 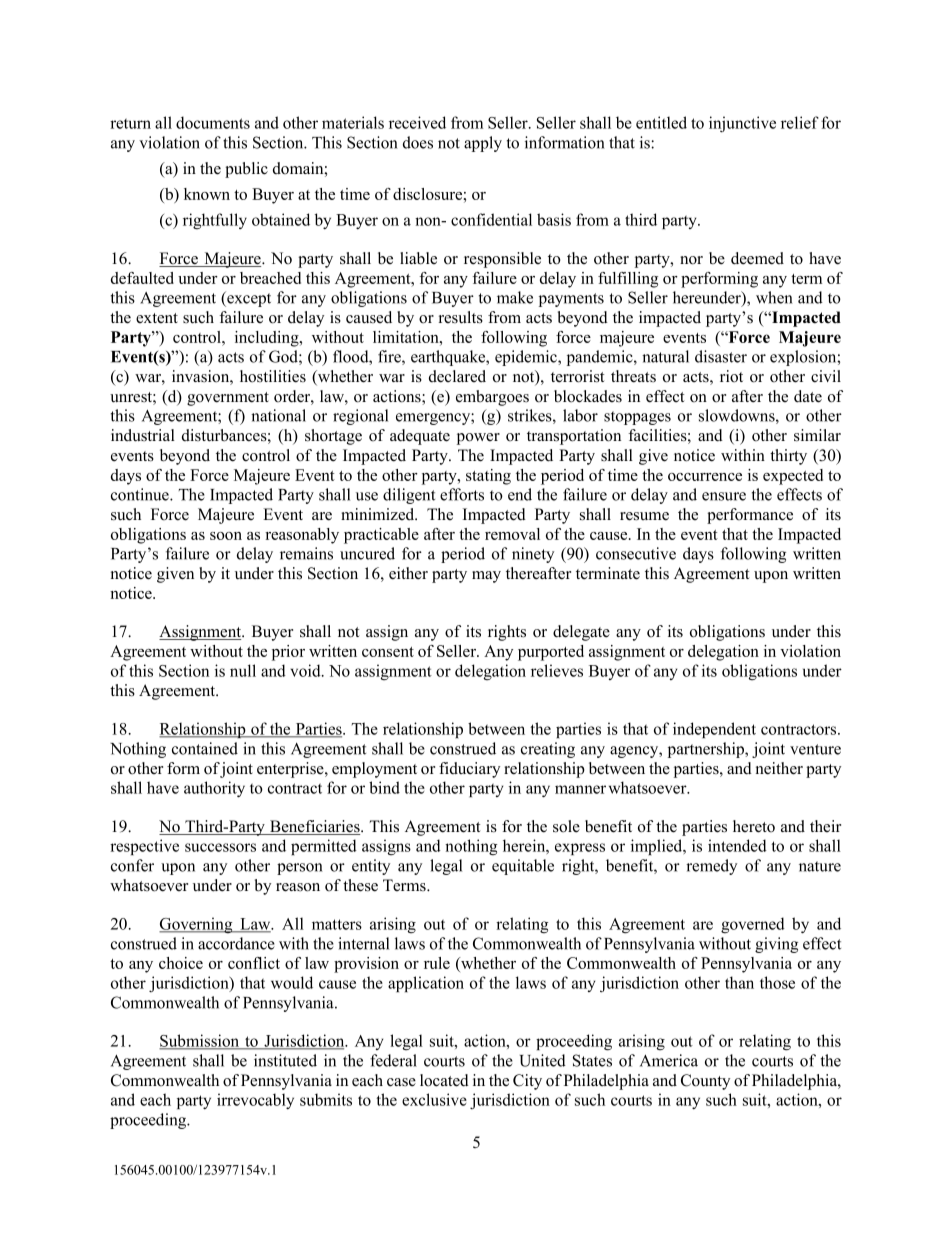 What do you see at coordinates (200, 1041) in the page?
I see `Submission` at bounding box center [200, 1041].
